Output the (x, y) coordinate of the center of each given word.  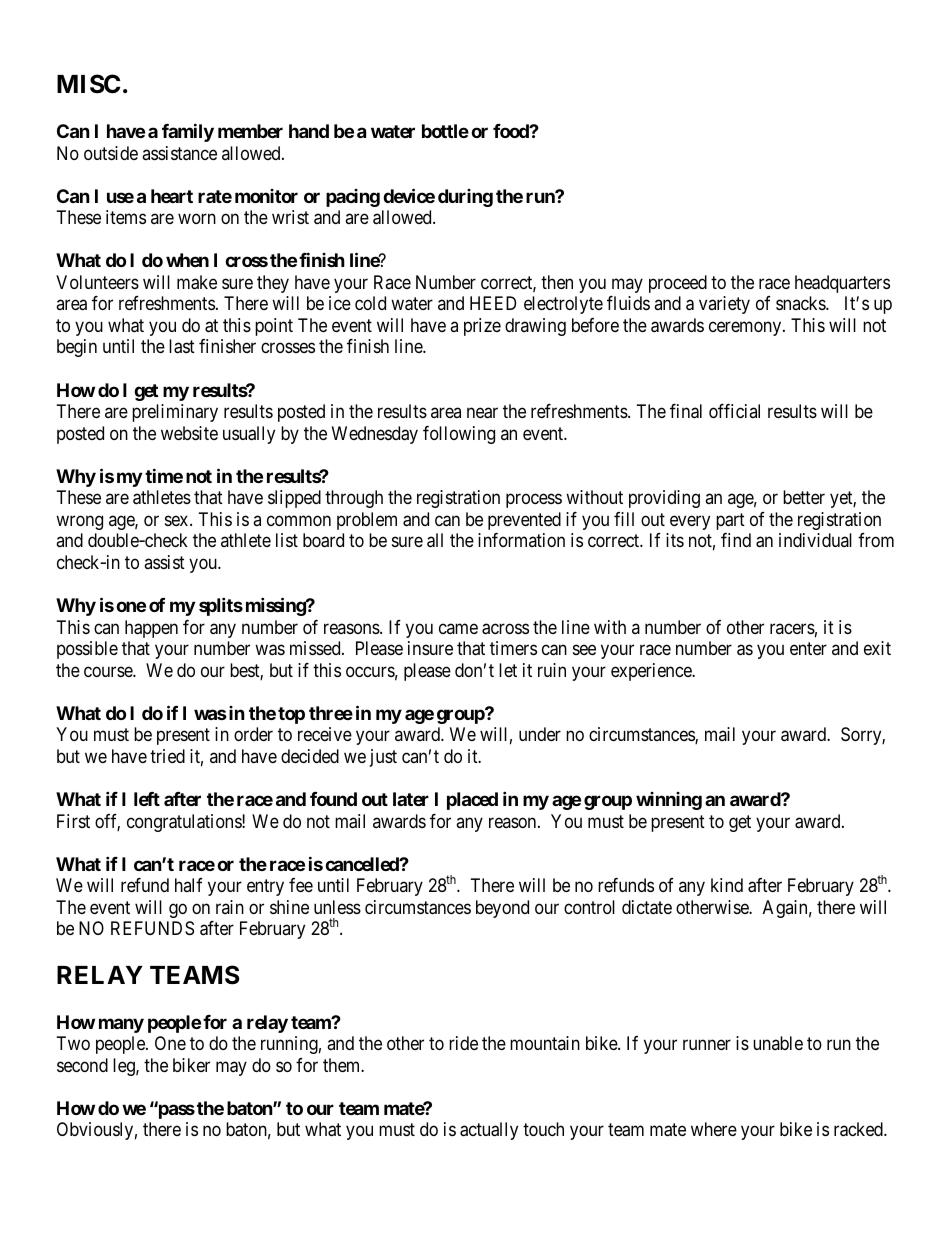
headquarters (842, 284)
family (188, 132)
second (82, 1065)
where (714, 1129)
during (465, 198)
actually (489, 1131)
